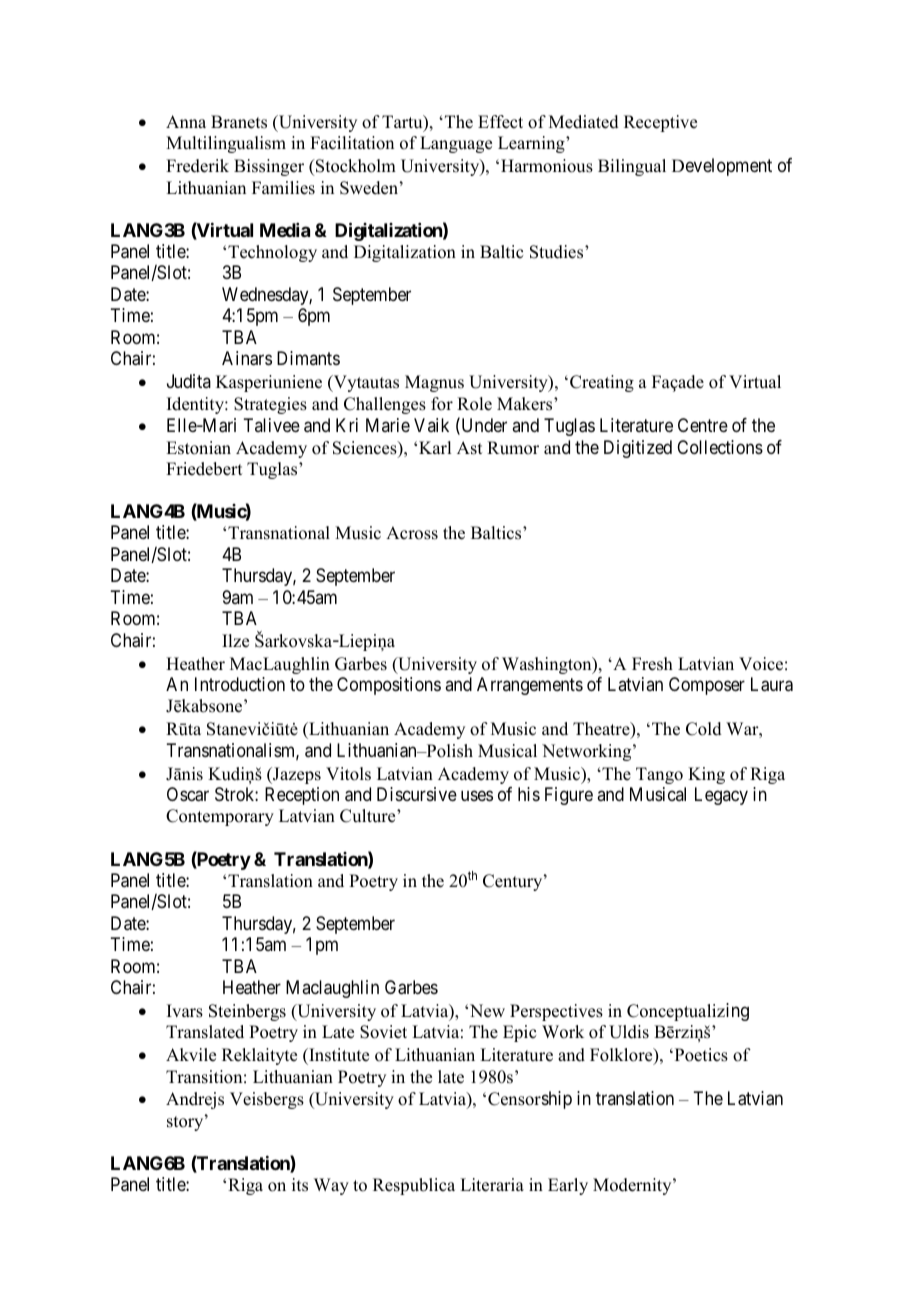 The width and height of the screenshot is (924, 1307). I want to click on Strategies, so click(270, 405).
